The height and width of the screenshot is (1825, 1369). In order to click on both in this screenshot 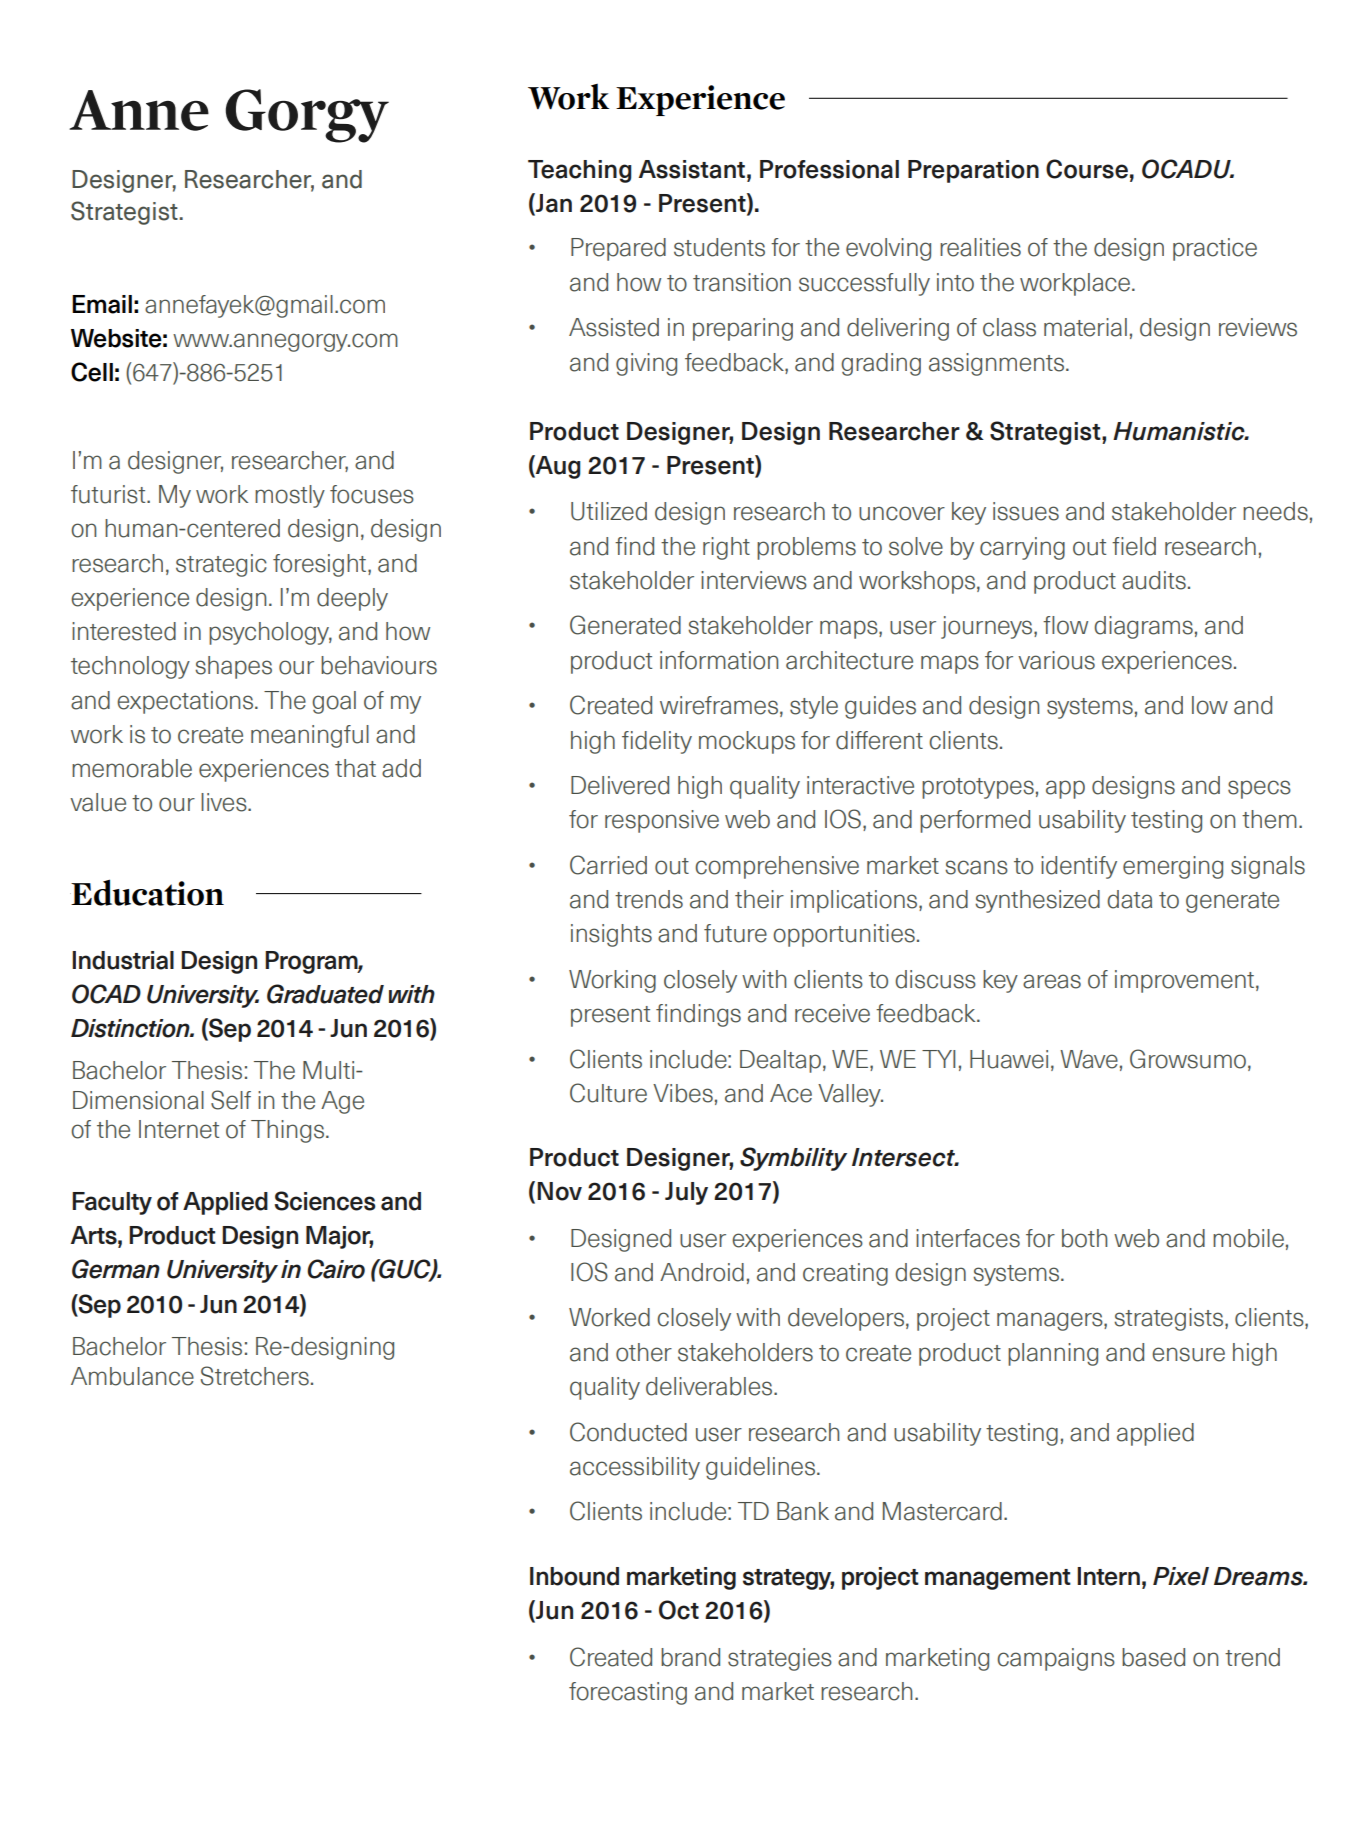, I will do `click(1084, 1238)`.
